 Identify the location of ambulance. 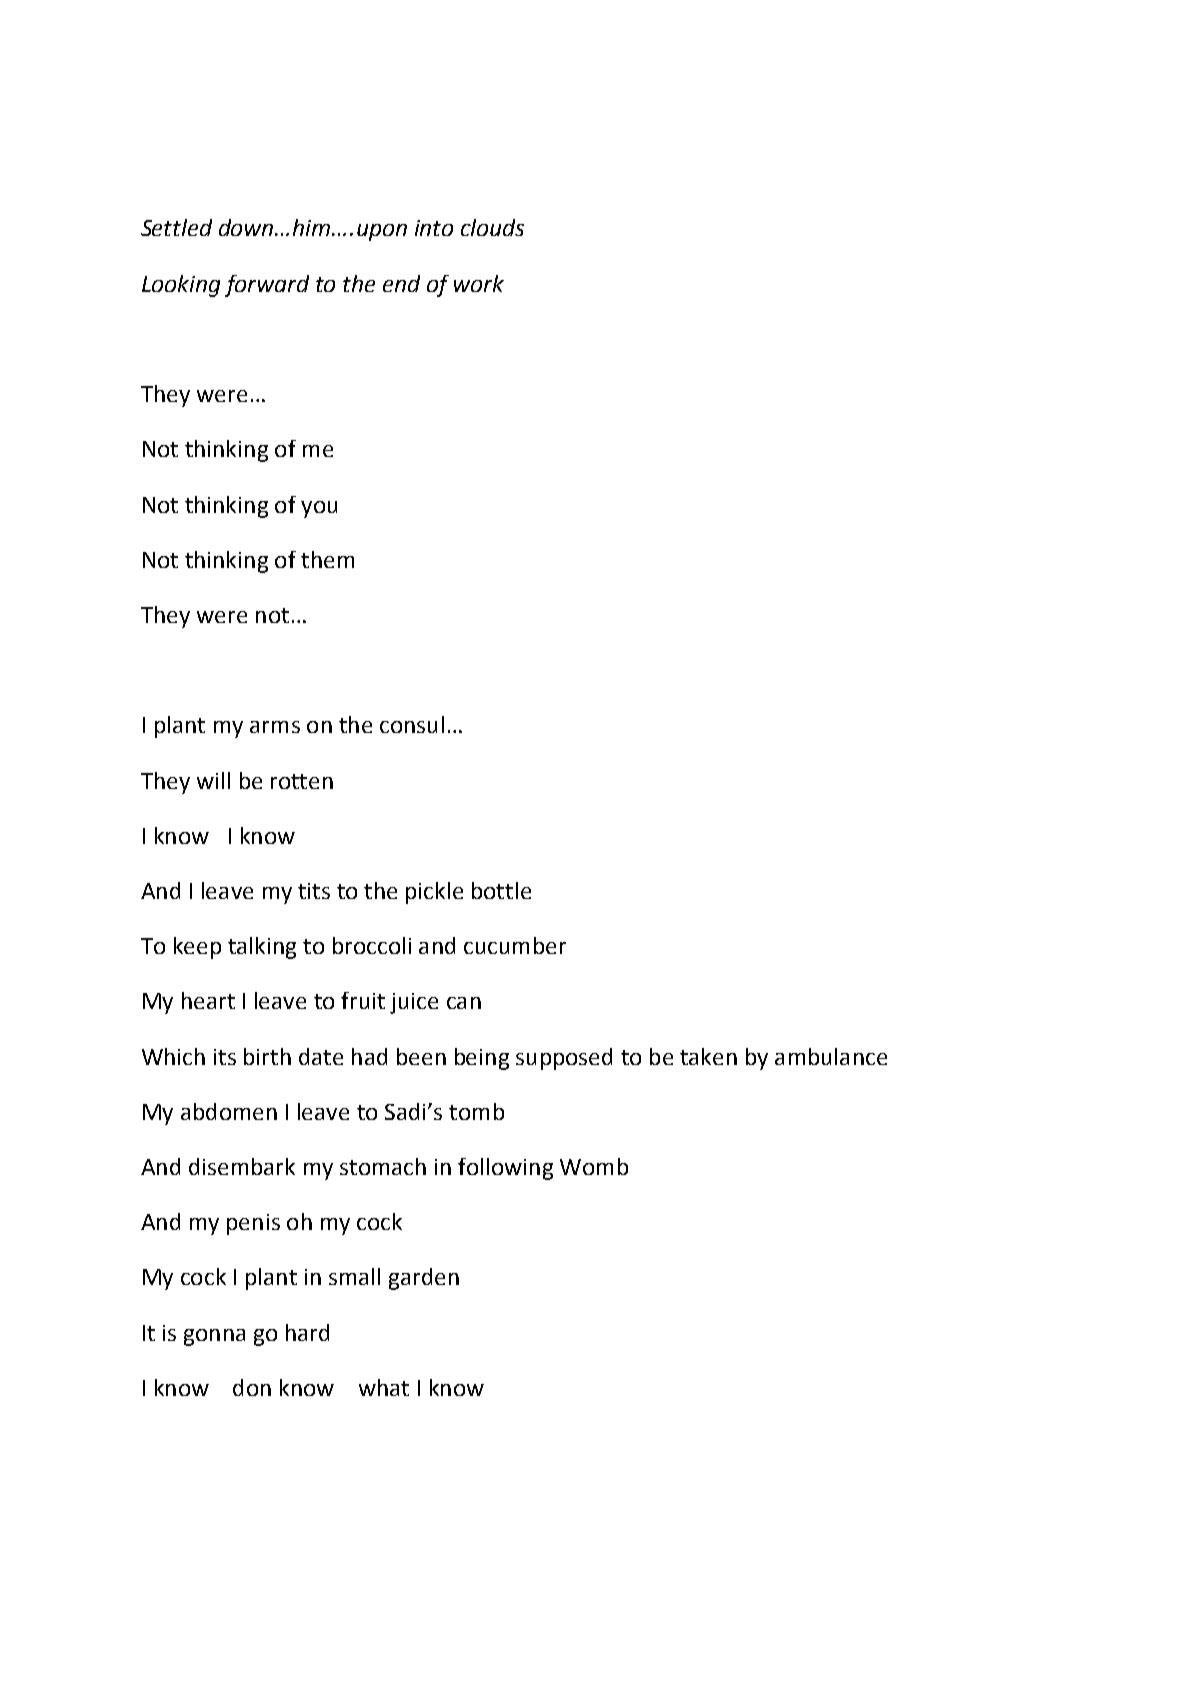
(831, 1056).
